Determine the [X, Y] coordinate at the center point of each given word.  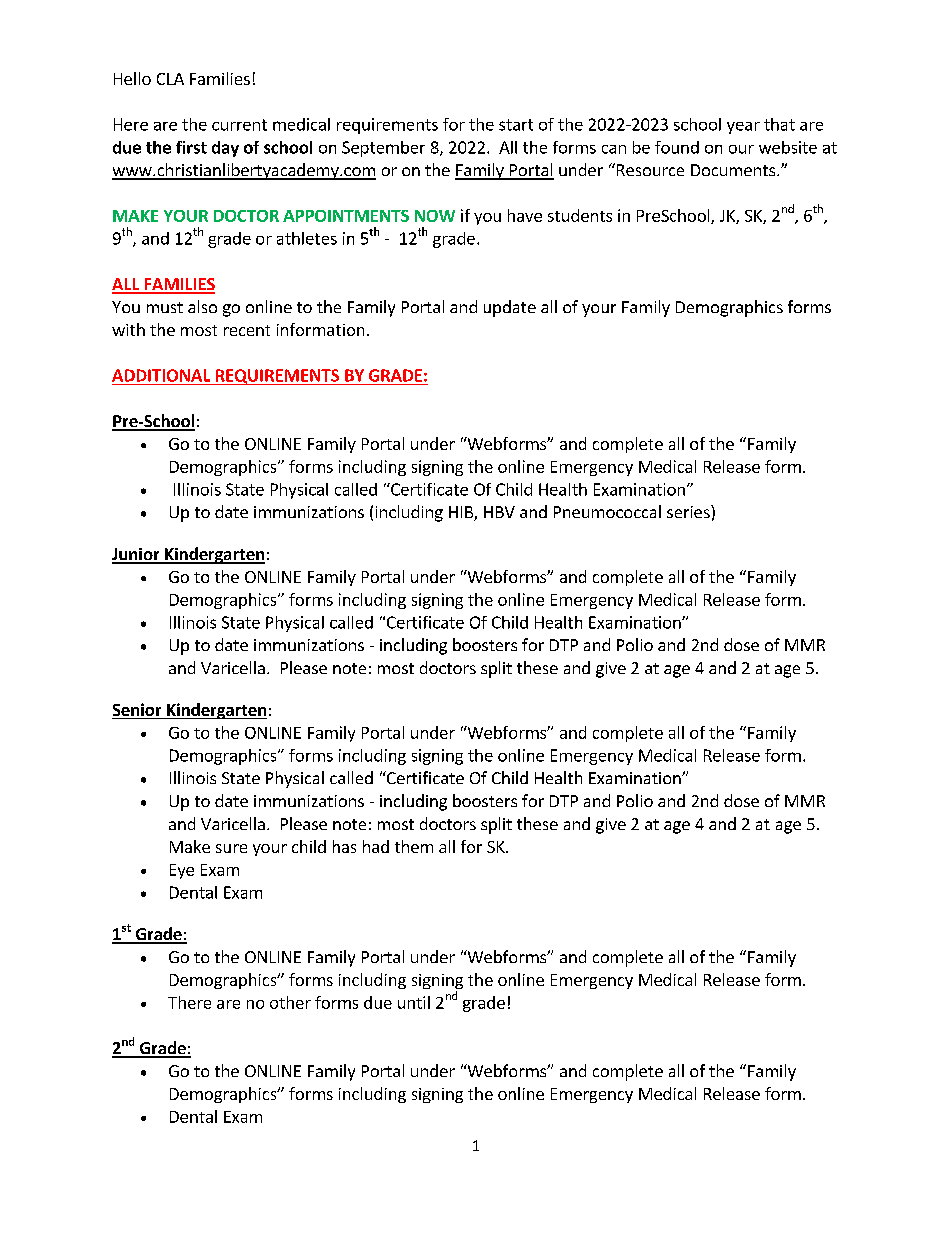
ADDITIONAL [161, 375]
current [239, 125]
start [516, 125]
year [743, 128]
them [414, 846]
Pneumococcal [607, 511]
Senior [138, 711]
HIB [462, 513]
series [689, 511]
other [290, 1002]
